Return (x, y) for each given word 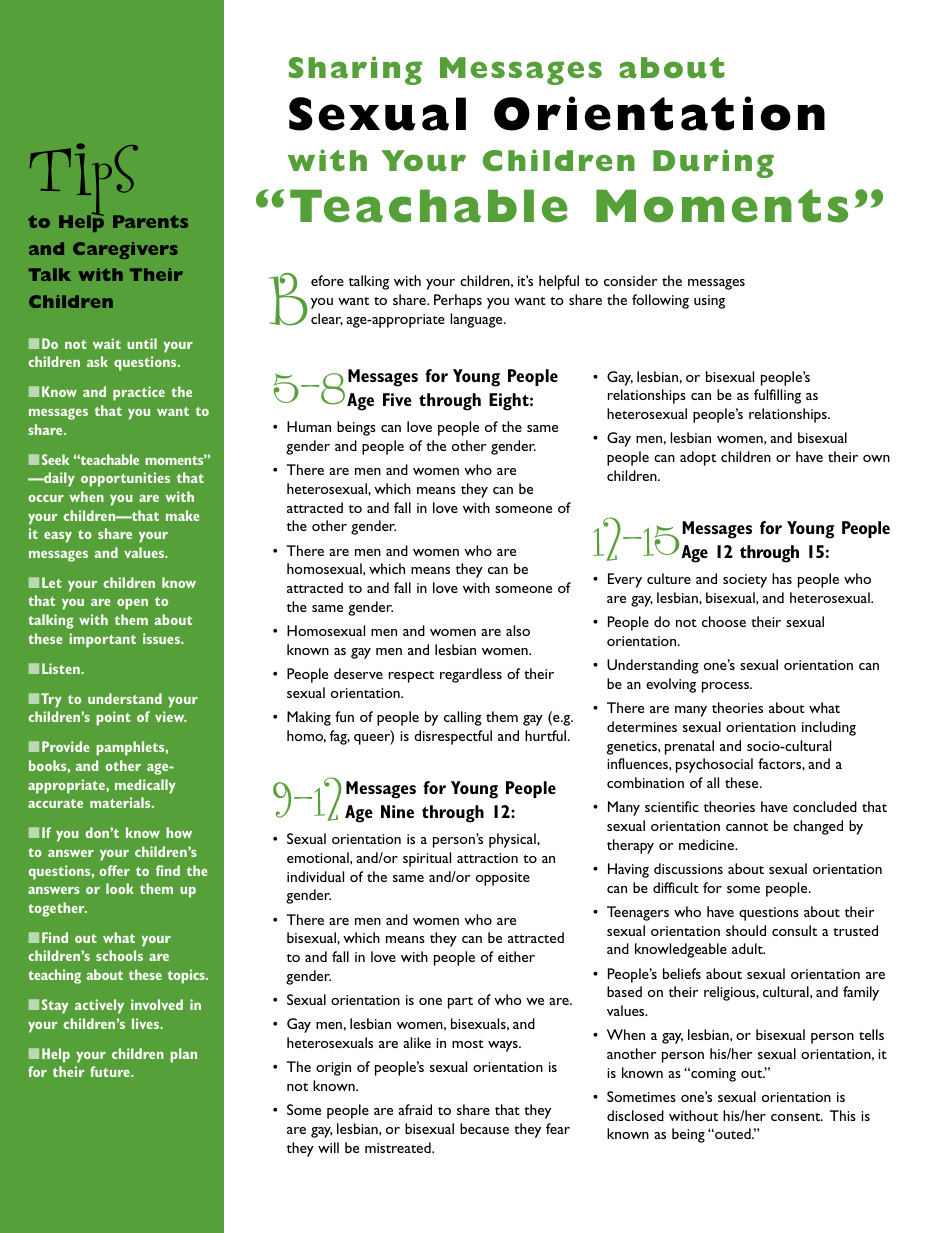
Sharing (355, 70)
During (713, 163)
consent (797, 1117)
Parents (150, 221)
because (484, 1128)
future (111, 1071)
